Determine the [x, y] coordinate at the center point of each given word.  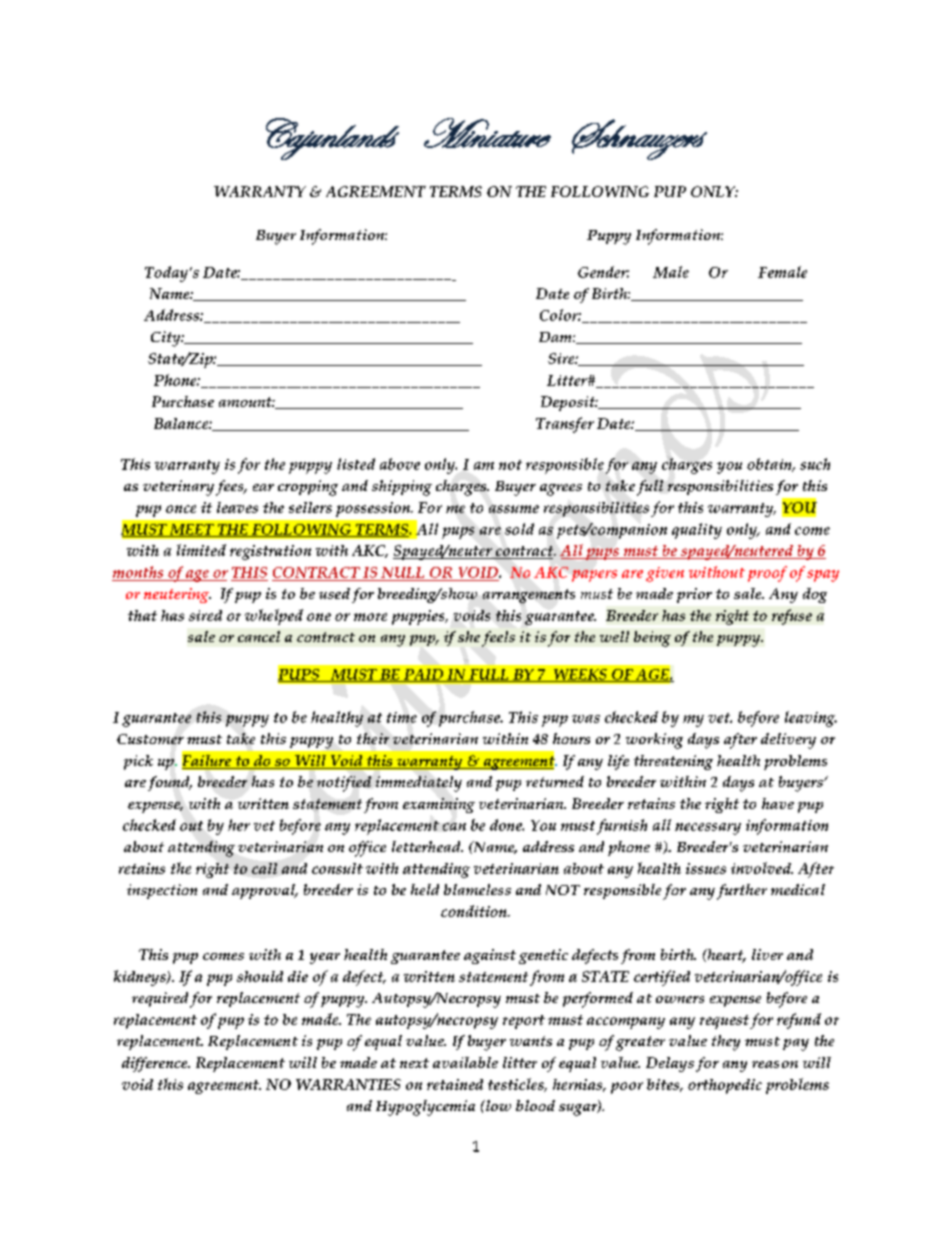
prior [694, 595]
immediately [419, 784]
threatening [673, 762]
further [742, 892]
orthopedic [725, 1086]
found [170, 783]
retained [455, 1084]
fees [231, 488]
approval [264, 891]
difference [156, 1064]
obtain [770, 465]
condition [475, 911]
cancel [259, 636]
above [400, 464]
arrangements [529, 596]
